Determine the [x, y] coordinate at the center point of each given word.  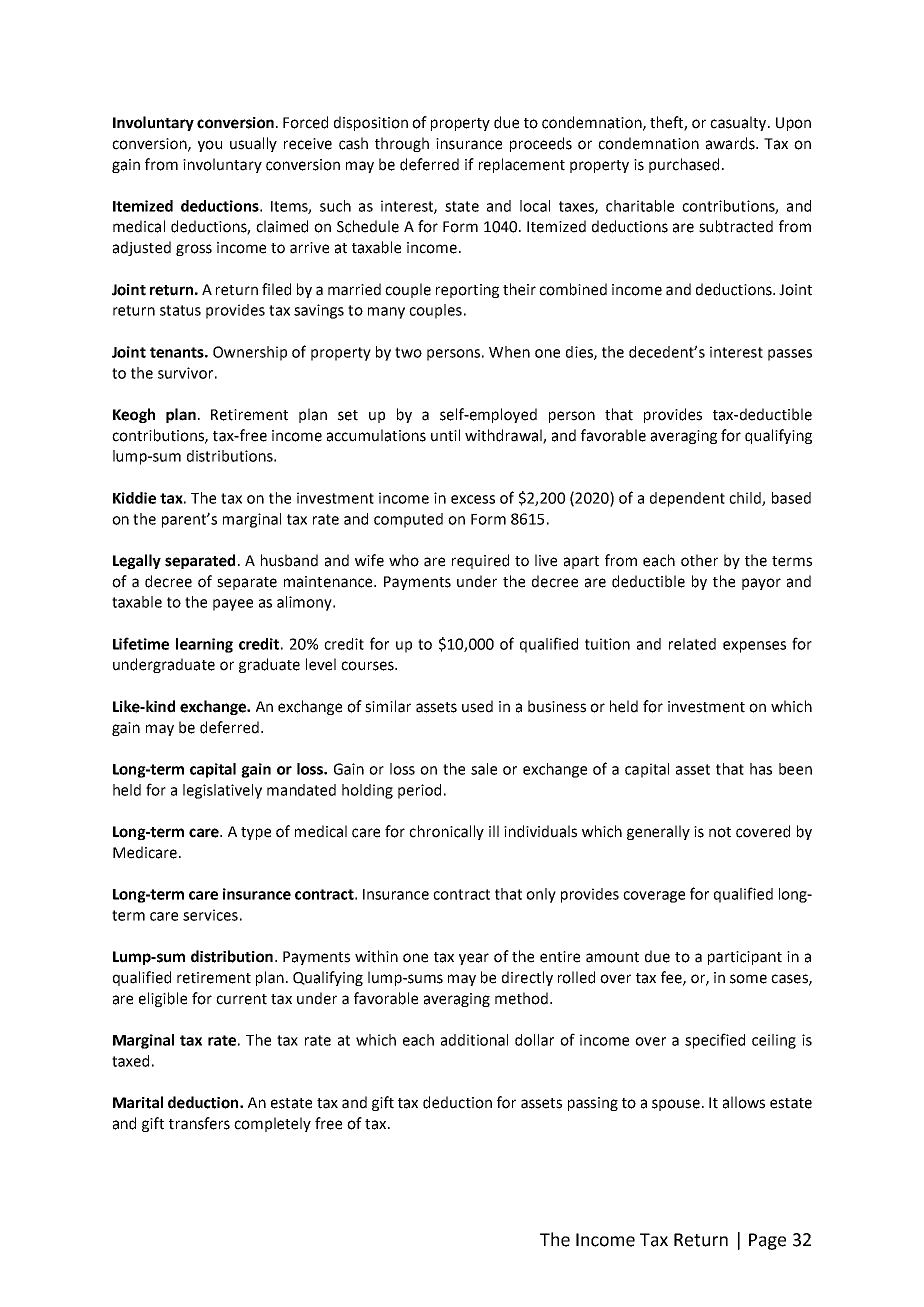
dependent [687, 499]
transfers [199, 1123]
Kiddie [134, 498]
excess [473, 499]
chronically [446, 832]
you [210, 146]
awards [731, 143]
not [720, 832]
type [256, 833]
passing [593, 1104]
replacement [522, 165]
